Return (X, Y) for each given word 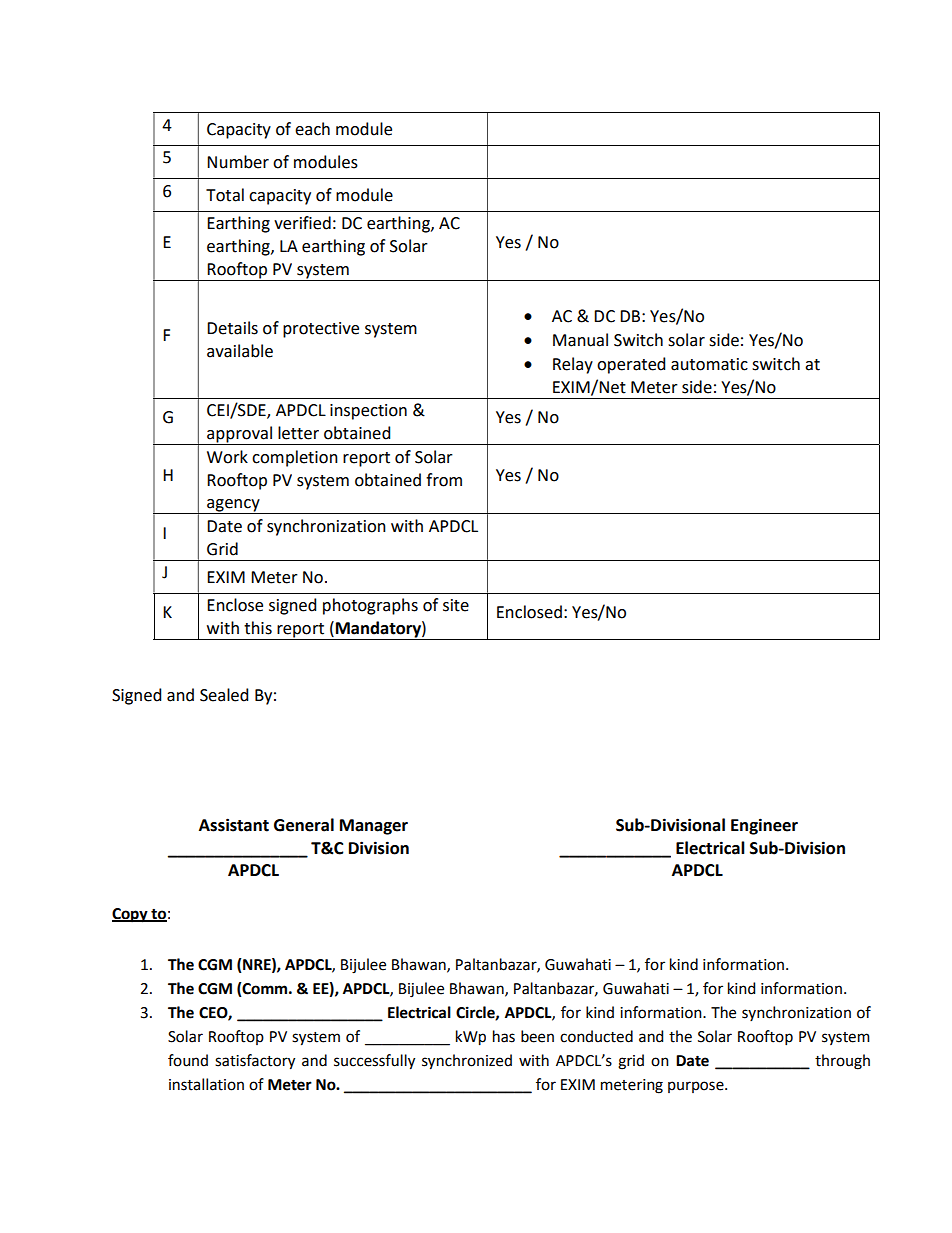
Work (227, 457)
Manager (374, 827)
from (444, 480)
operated (631, 365)
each (312, 129)
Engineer (764, 826)
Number (238, 162)
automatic (709, 364)
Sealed (224, 695)
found (188, 1060)
